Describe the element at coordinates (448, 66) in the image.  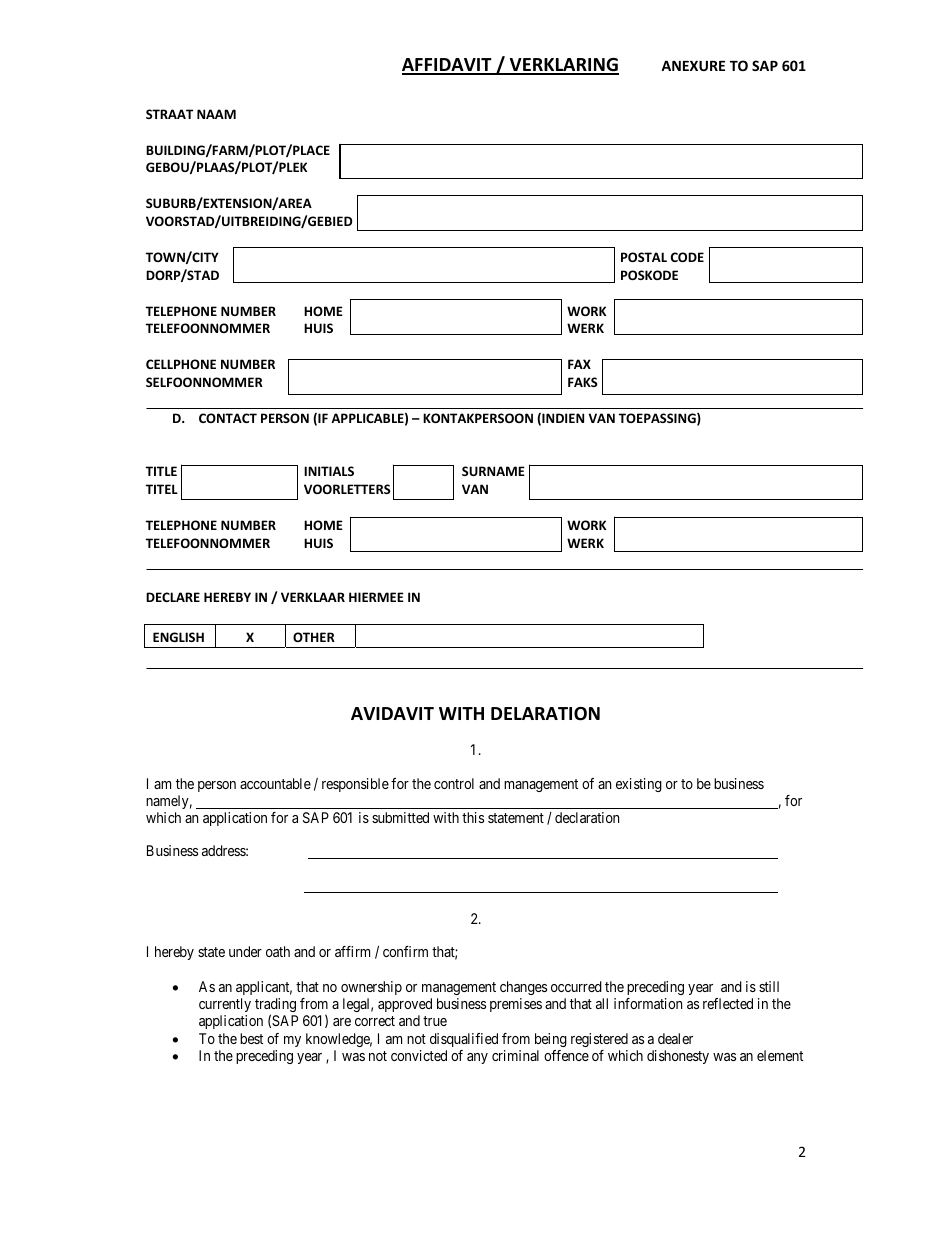
I see `AFFIDAVIT` at that location.
